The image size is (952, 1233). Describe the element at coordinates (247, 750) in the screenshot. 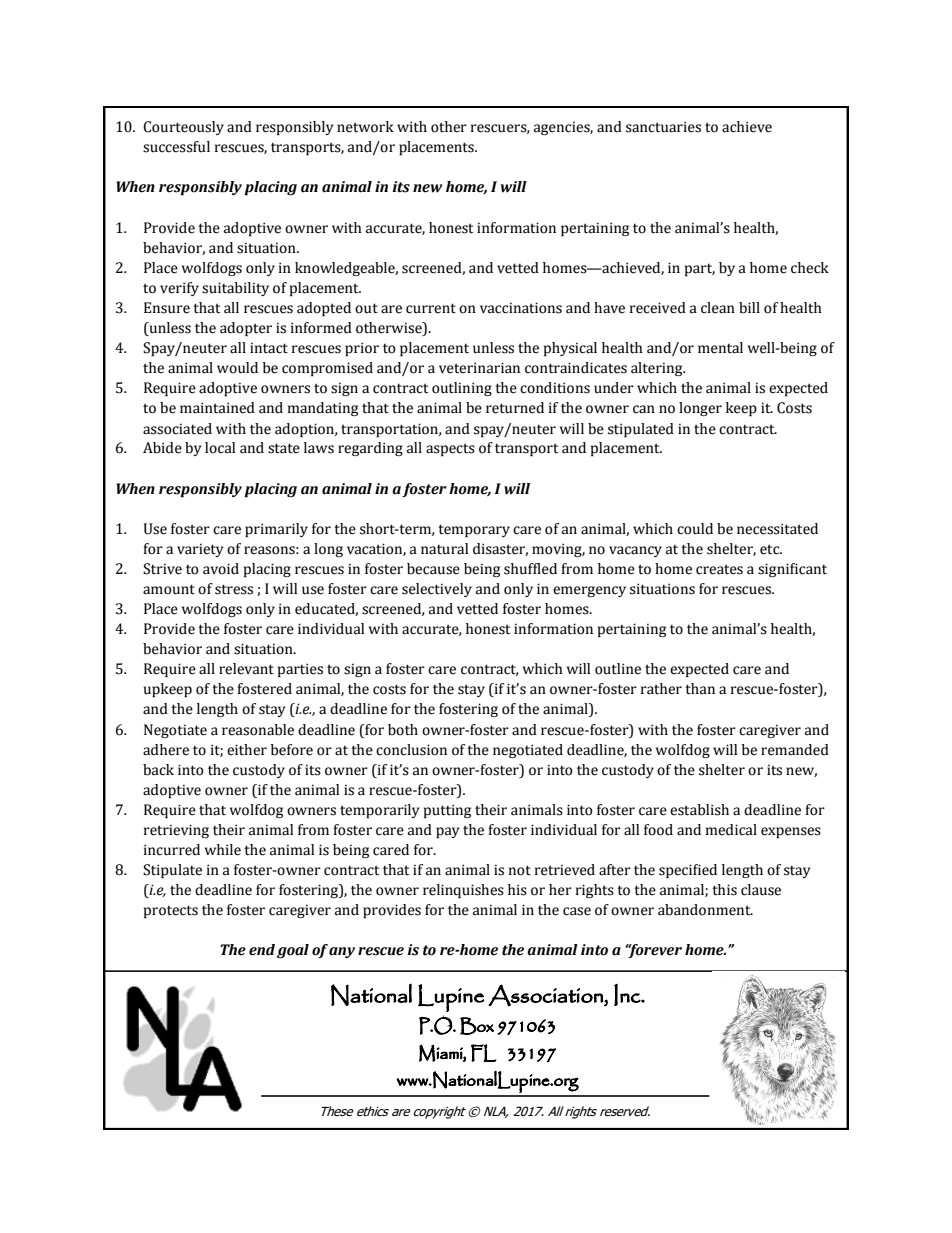

I see `either` at that location.
